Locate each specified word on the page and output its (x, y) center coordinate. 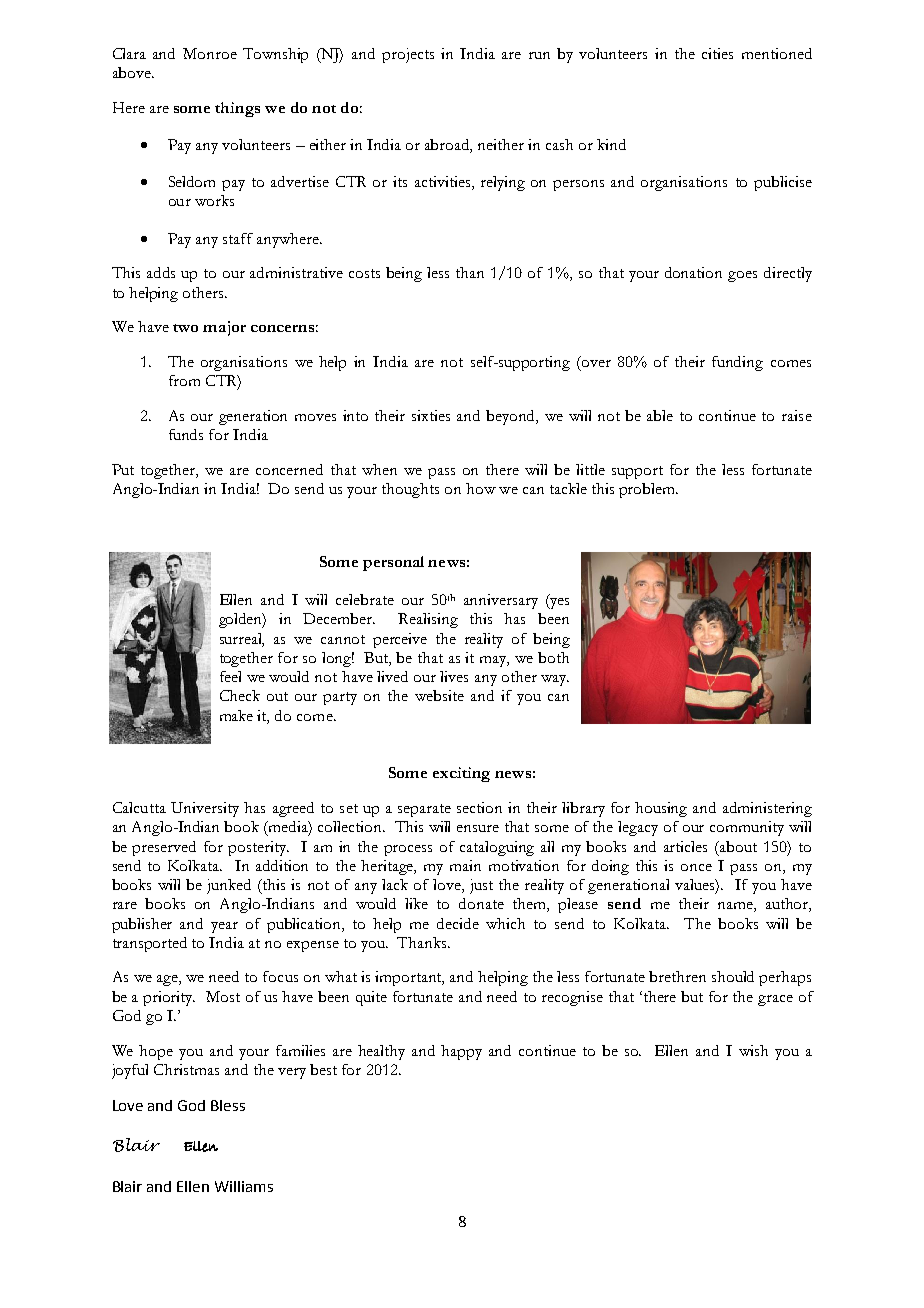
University (205, 809)
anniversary (501, 601)
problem (648, 490)
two (185, 328)
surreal (242, 639)
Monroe (210, 53)
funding (737, 363)
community (747, 828)
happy (461, 1052)
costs (364, 273)
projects (408, 55)
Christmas (186, 1069)
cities (717, 53)
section (479, 807)
